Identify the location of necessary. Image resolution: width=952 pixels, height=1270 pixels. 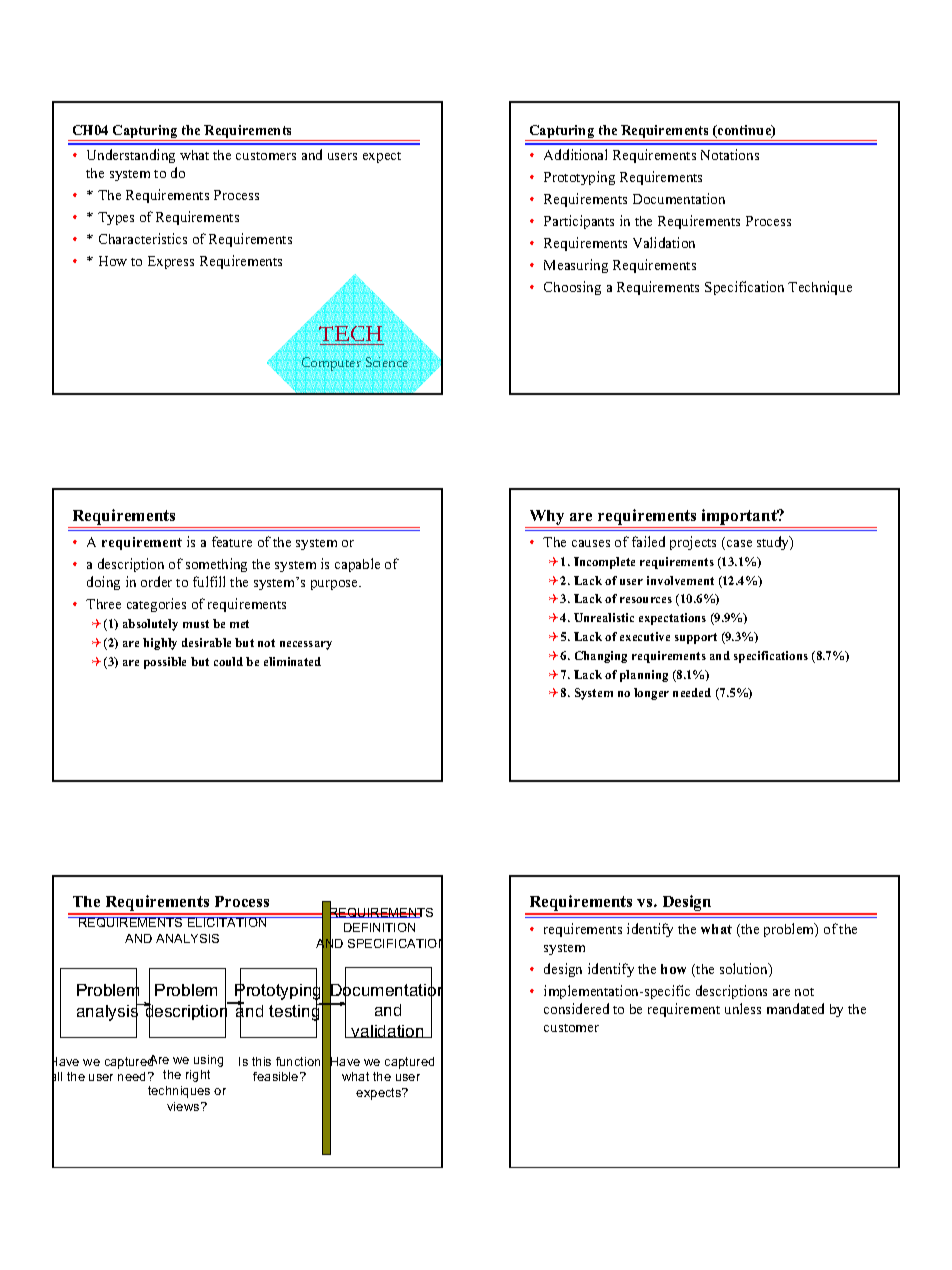
(306, 645).
